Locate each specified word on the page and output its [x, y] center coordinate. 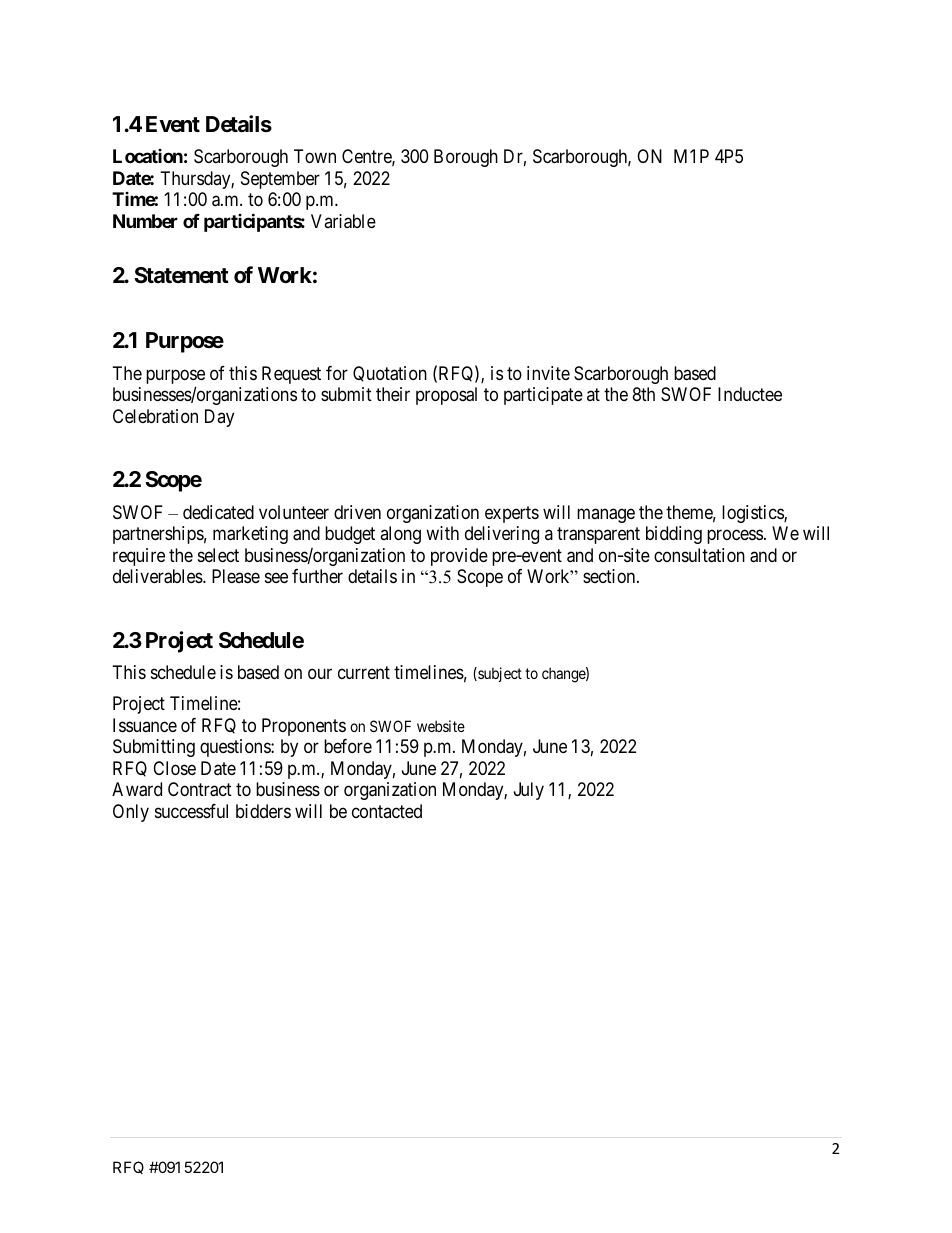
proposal [446, 396]
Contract [200, 789]
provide [459, 557]
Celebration [155, 416]
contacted [387, 811]
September [280, 180]
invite [548, 373]
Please [236, 576]
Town [315, 156]
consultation [699, 555]
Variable [343, 221]
